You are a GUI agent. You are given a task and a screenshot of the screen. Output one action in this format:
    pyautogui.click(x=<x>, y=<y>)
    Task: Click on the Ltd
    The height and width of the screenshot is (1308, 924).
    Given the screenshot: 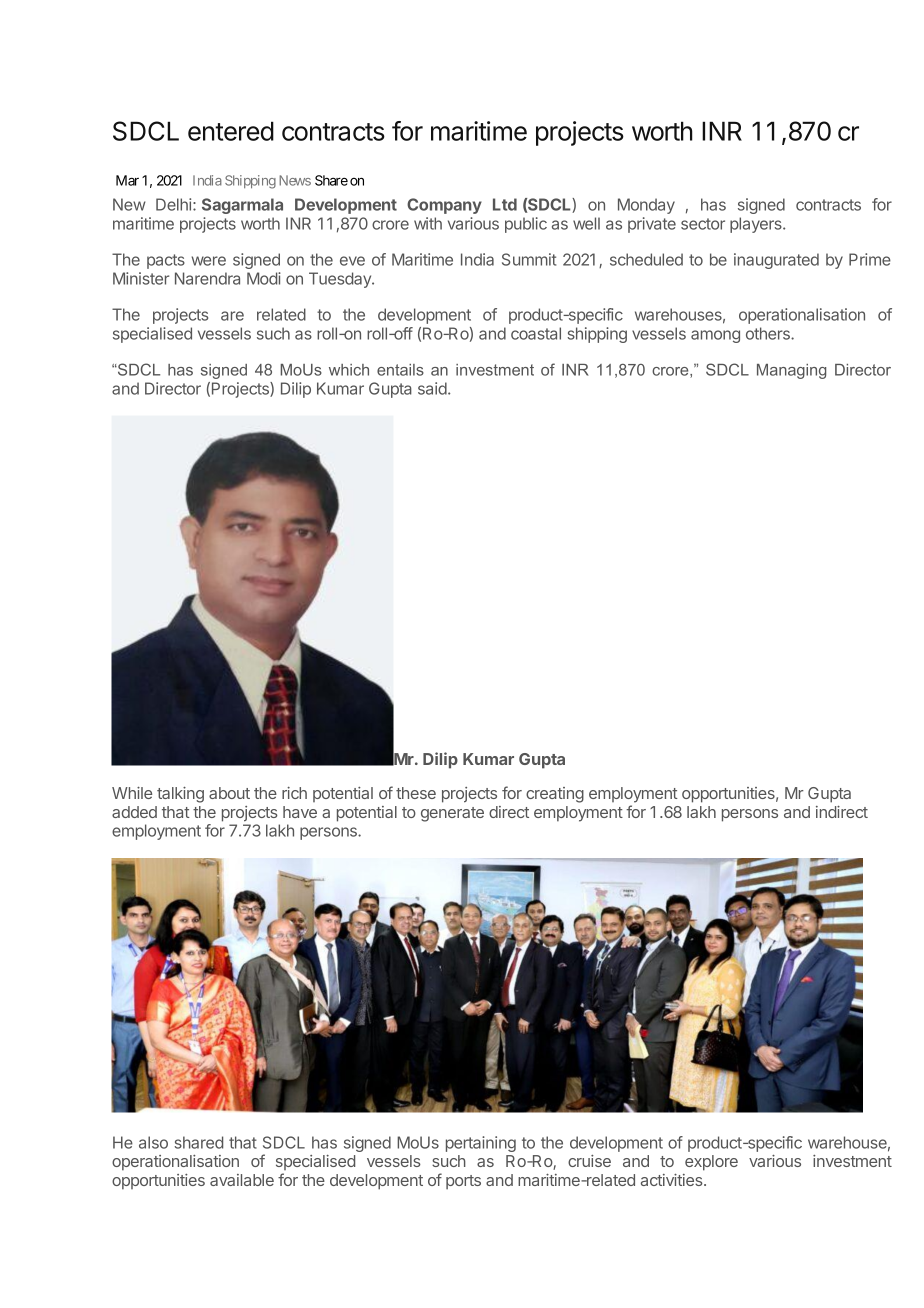 What is the action you would take?
    pyautogui.click(x=505, y=204)
